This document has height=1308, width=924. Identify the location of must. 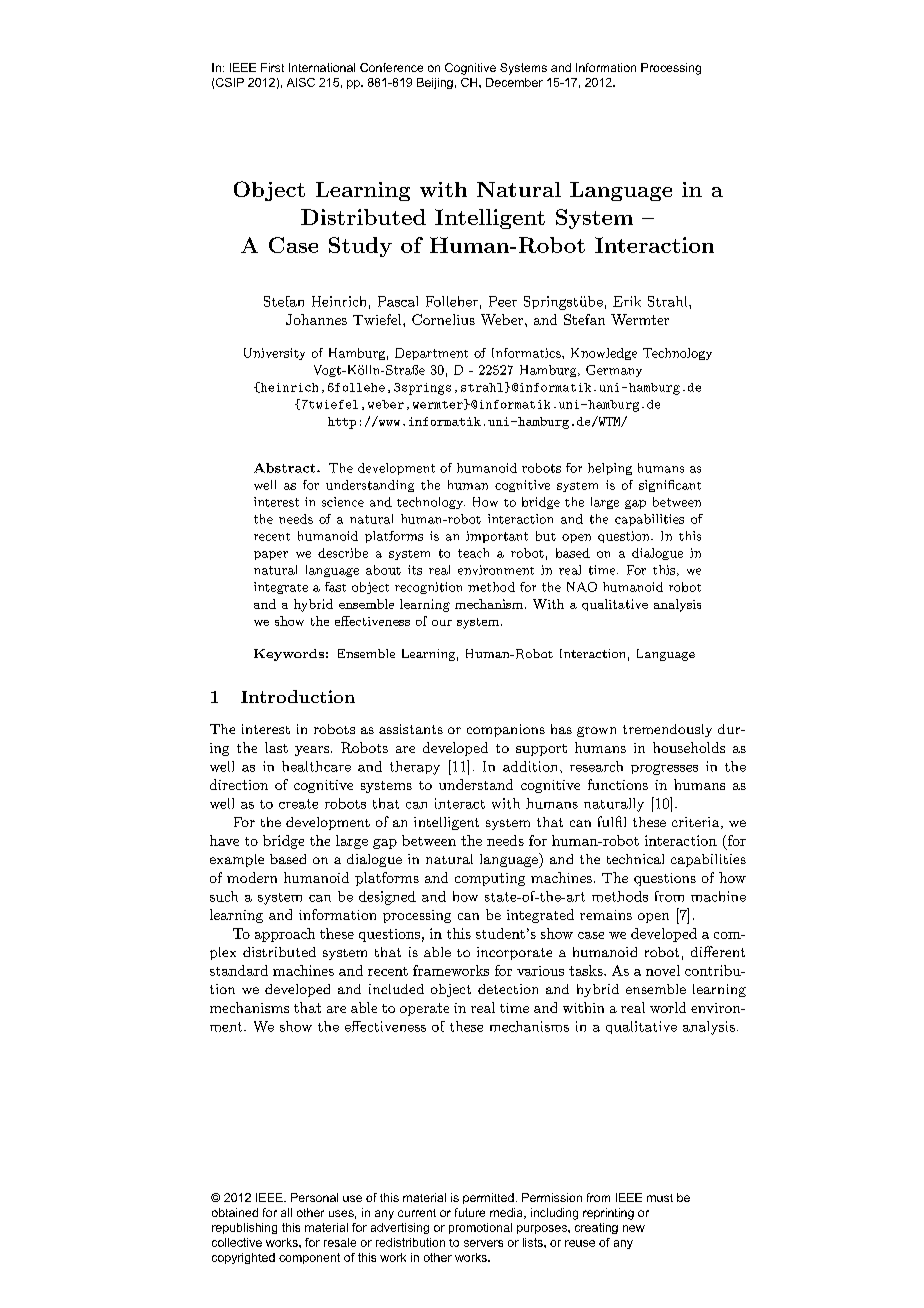
(660, 1198).
